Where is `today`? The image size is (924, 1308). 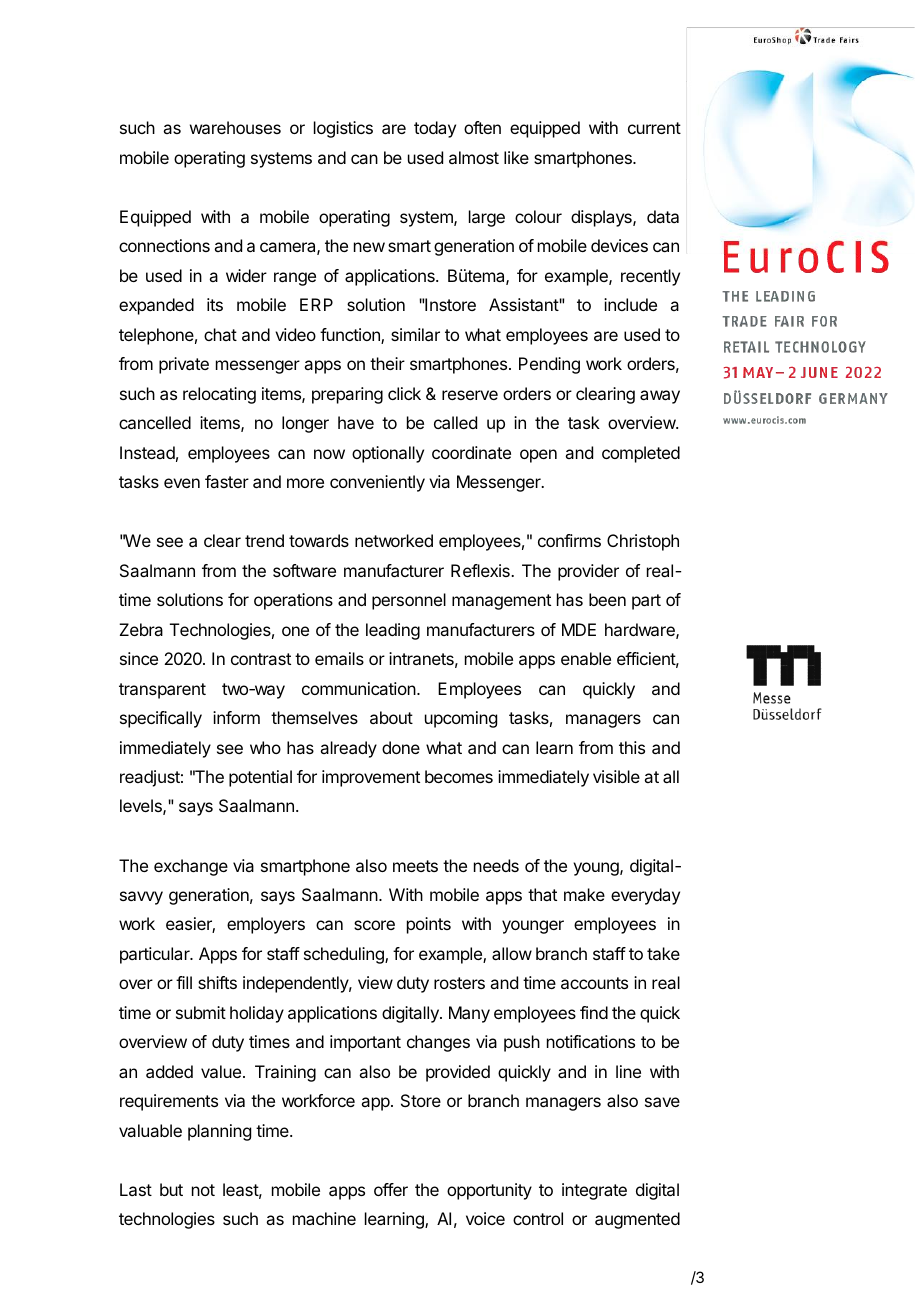 today is located at coordinates (435, 129).
